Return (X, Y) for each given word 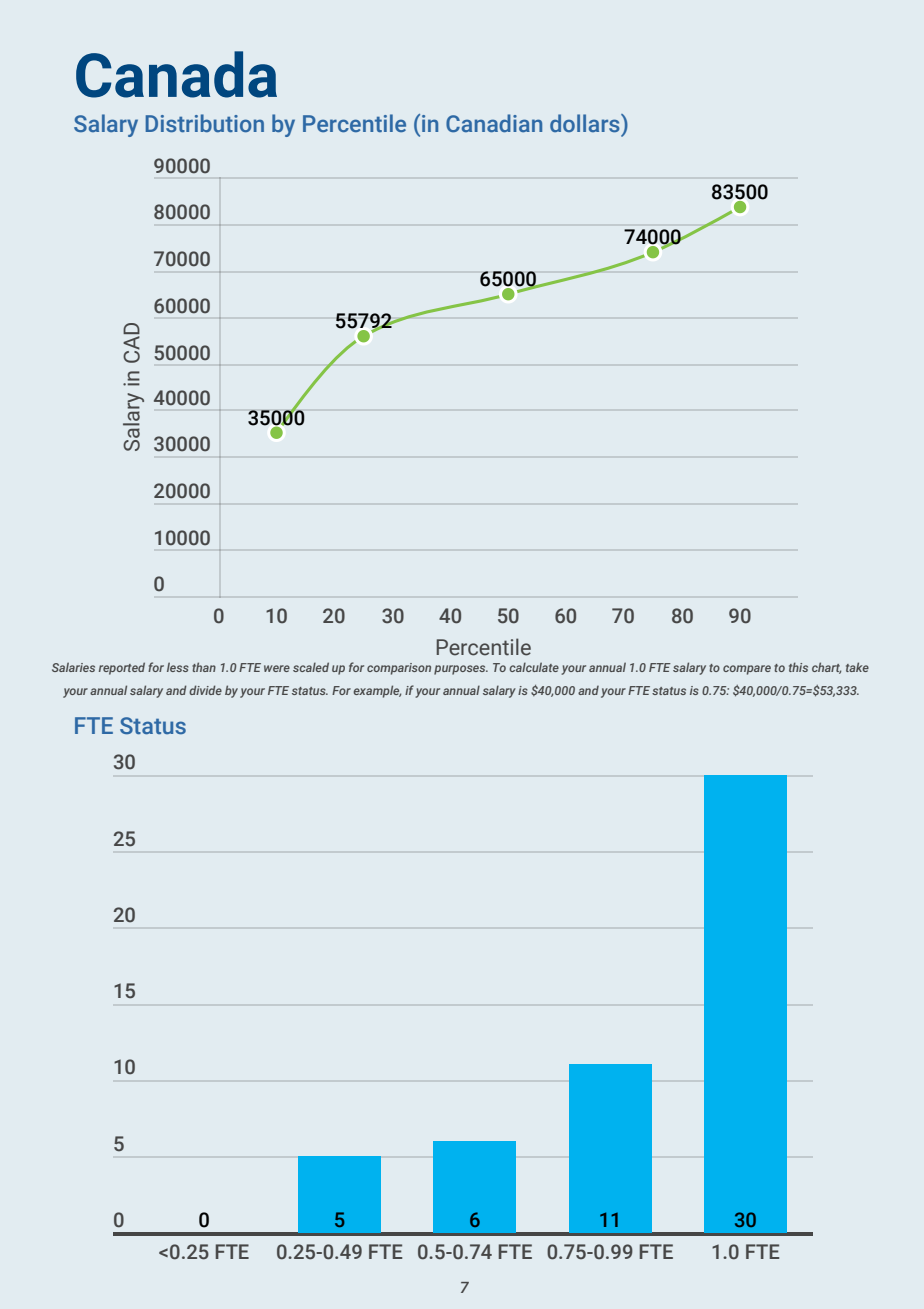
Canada (176, 74)
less (178, 667)
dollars (586, 123)
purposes (461, 670)
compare (747, 670)
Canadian (494, 123)
